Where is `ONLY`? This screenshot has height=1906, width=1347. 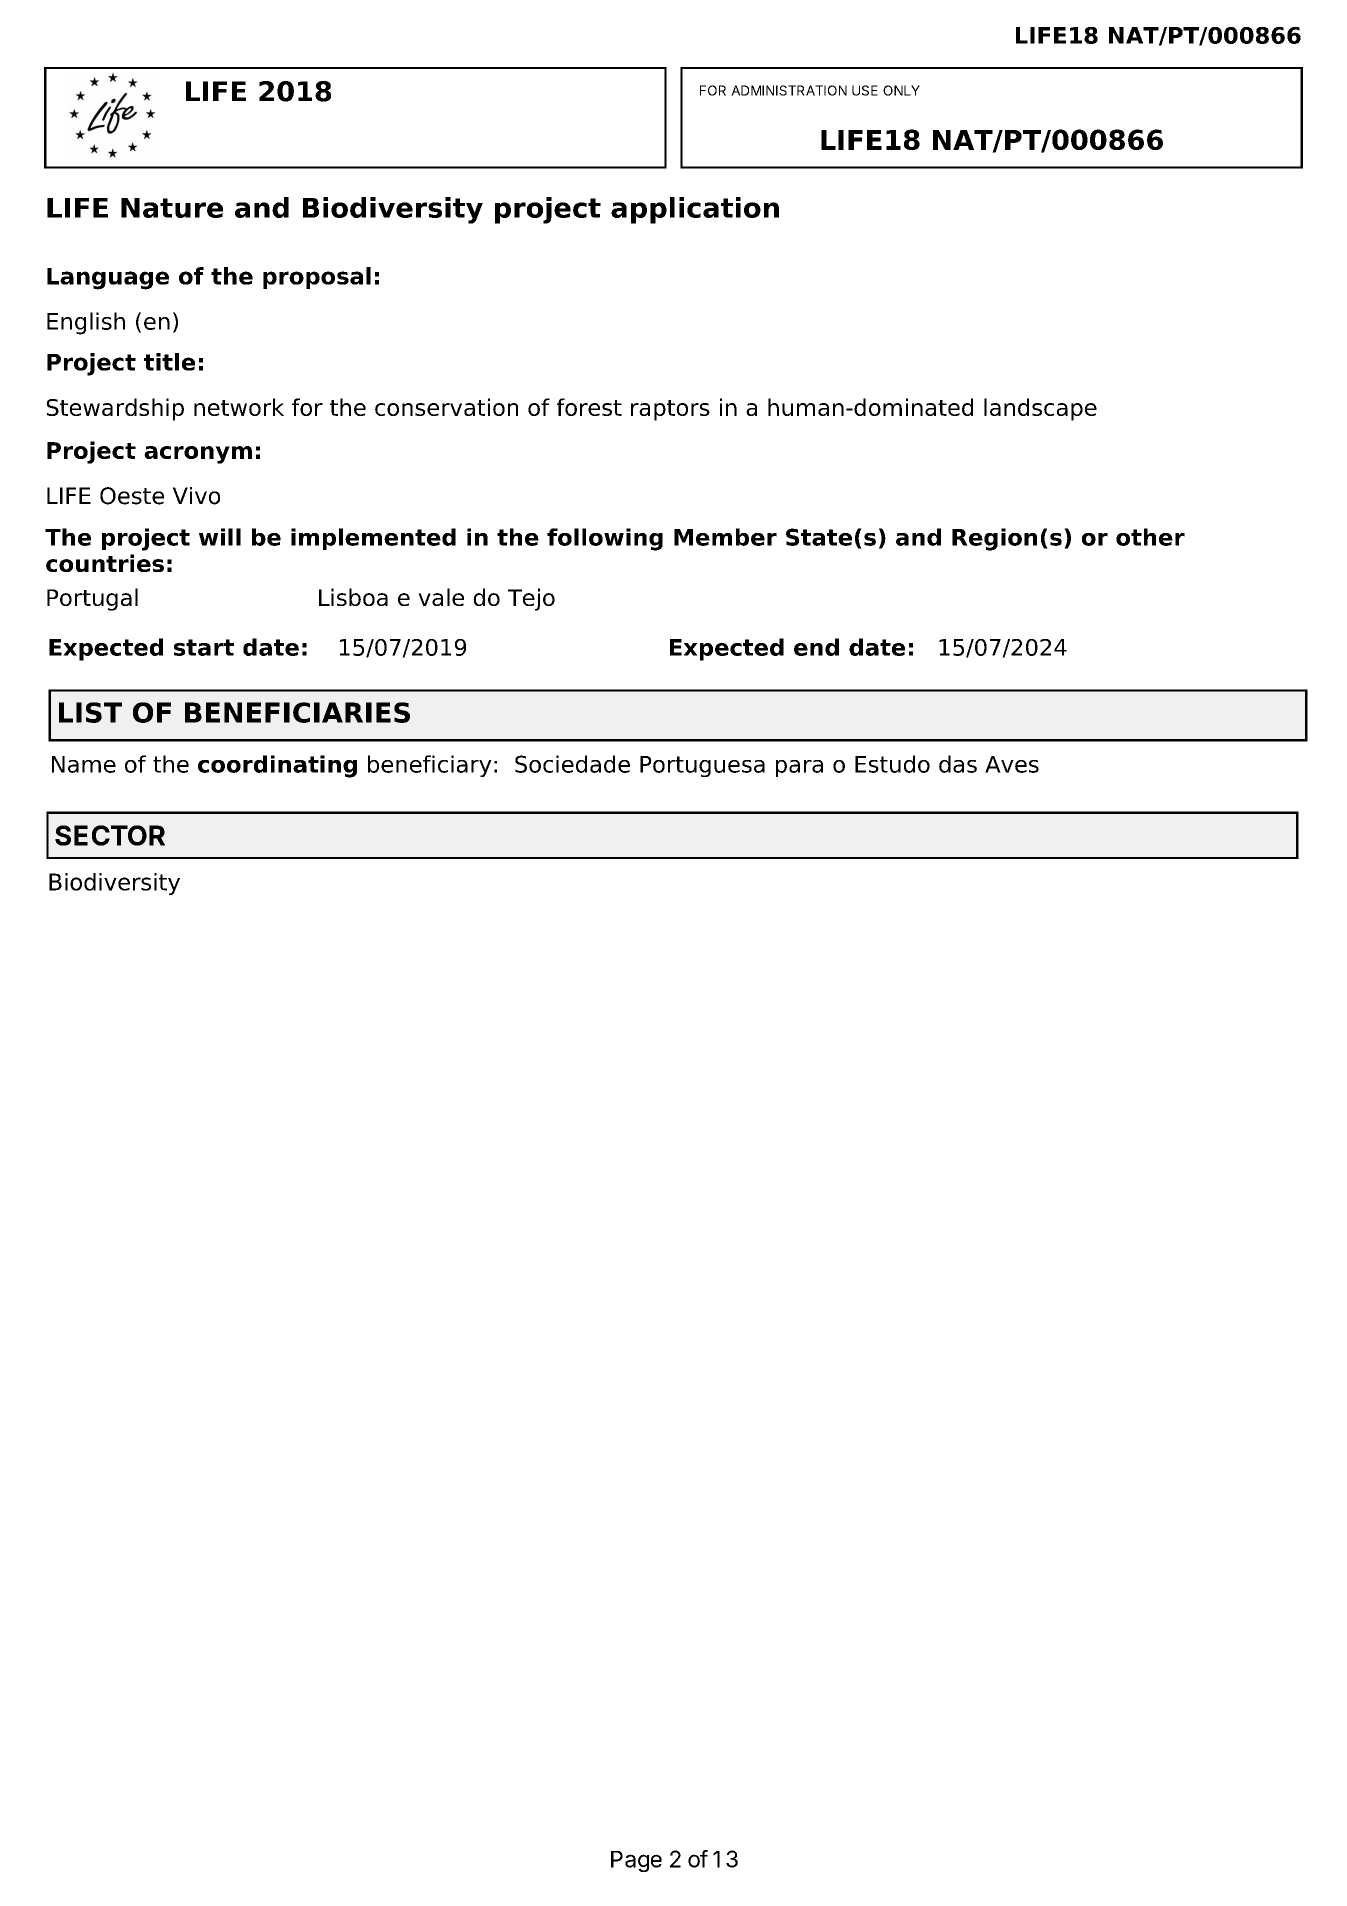 ONLY is located at coordinates (901, 90).
